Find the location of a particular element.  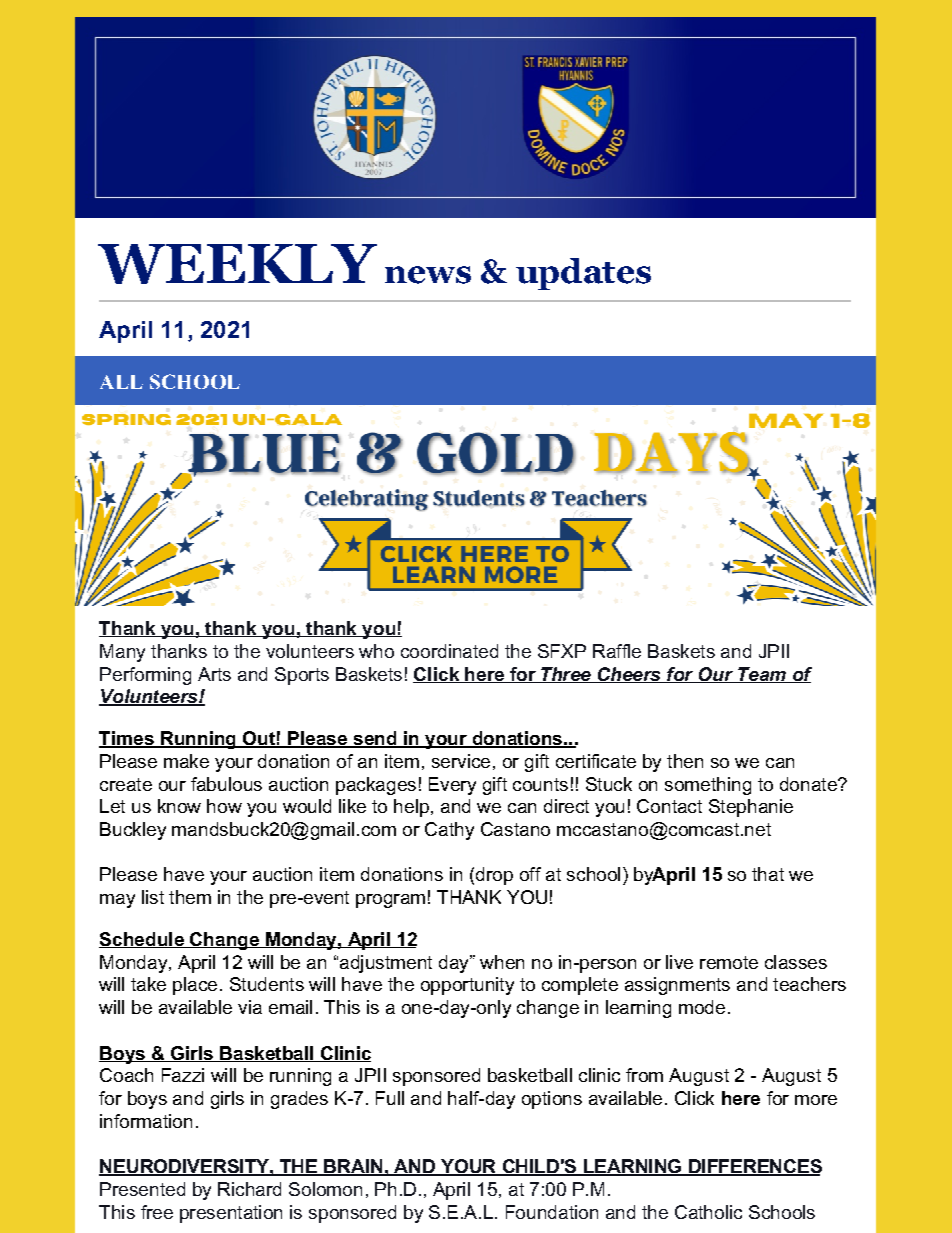

news is located at coordinates (428, 275).
